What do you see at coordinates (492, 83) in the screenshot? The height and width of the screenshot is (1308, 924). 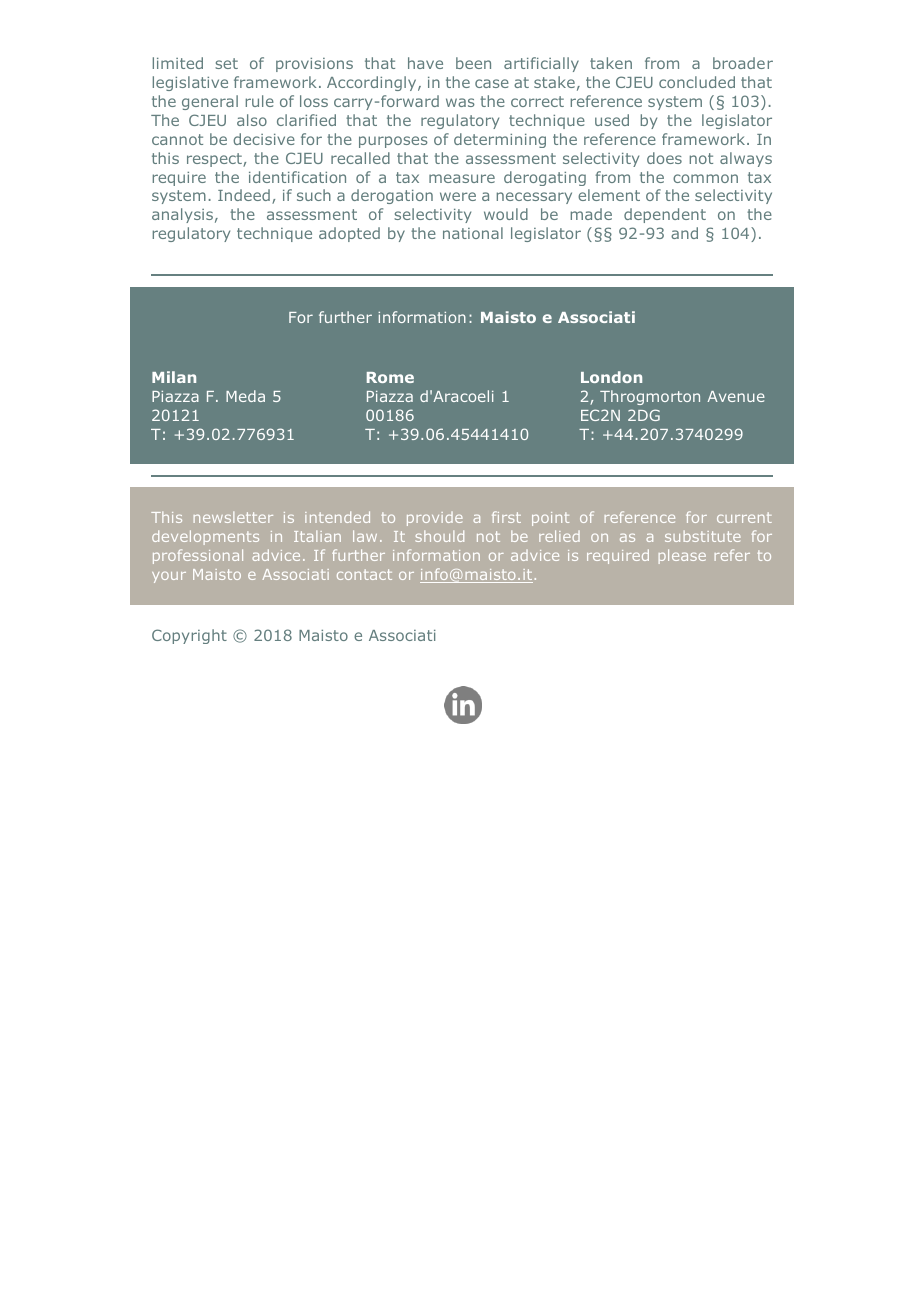 I see `case` at bounding box center [492, 83].
